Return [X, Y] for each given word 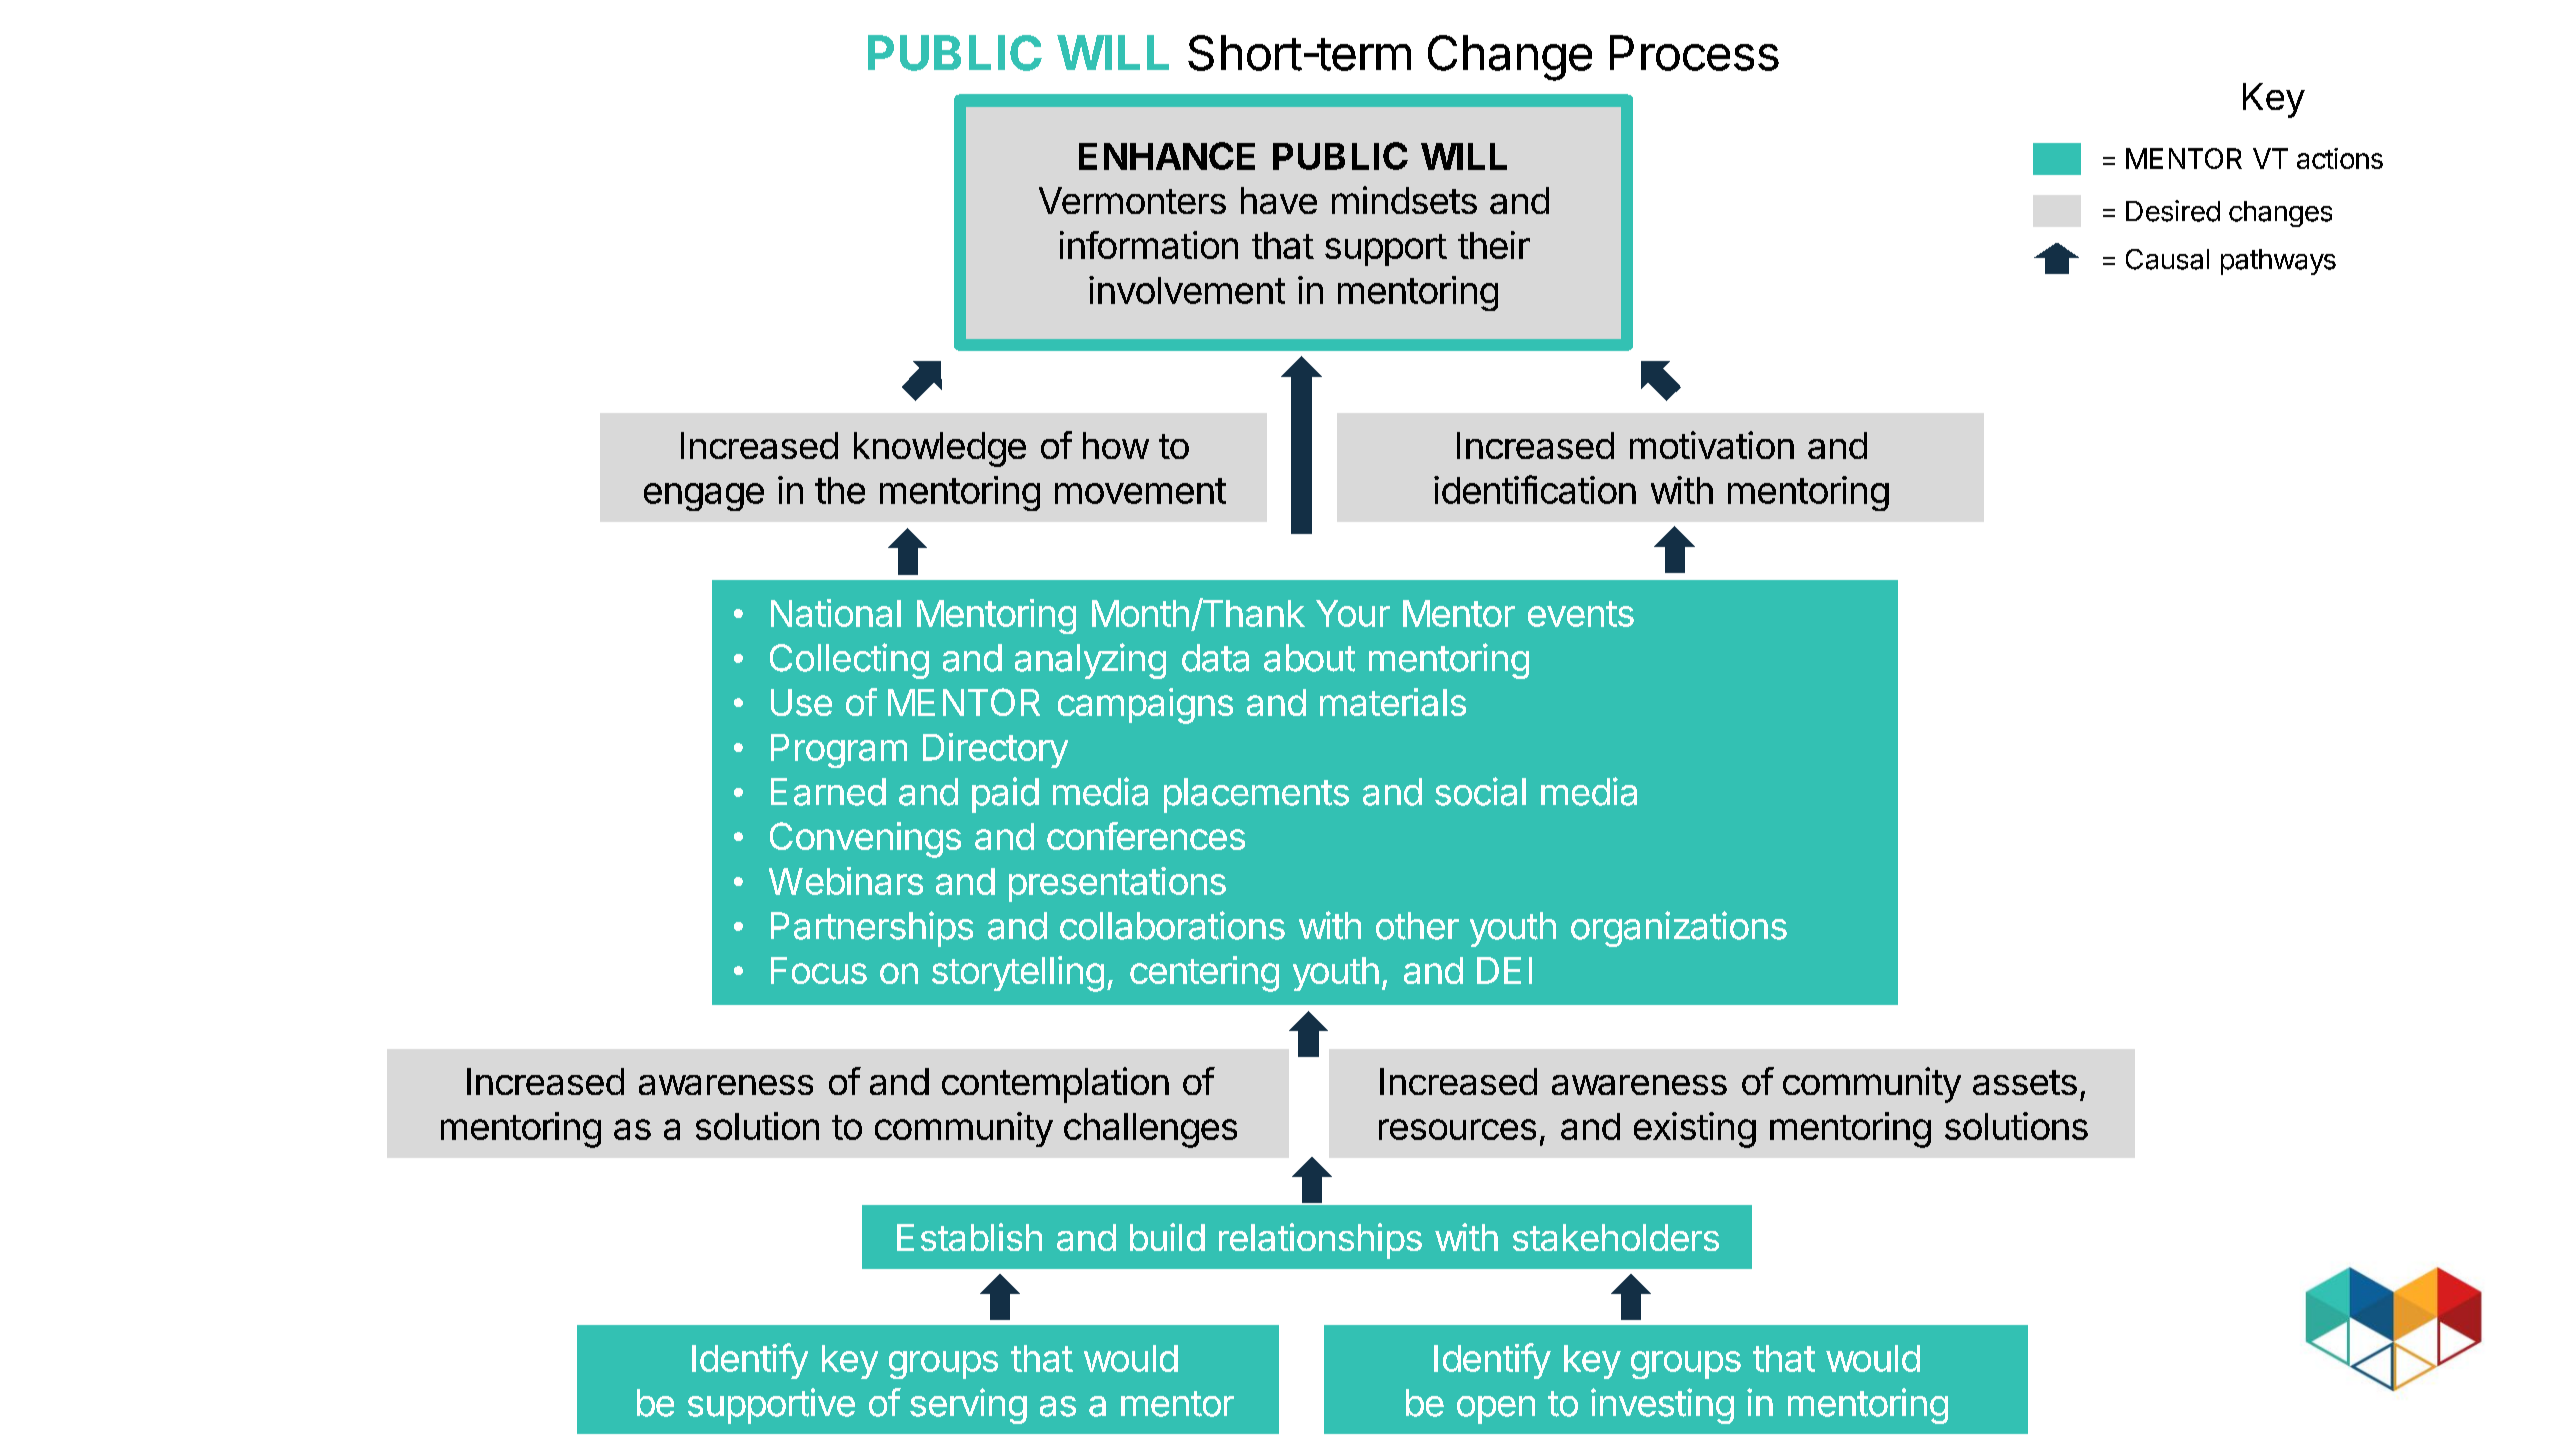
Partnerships [872, 929]
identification [1535, 489]
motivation [1712, 445]
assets [2025, 1082]
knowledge [940, 449]
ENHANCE [1167, 156]
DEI [1504, 970]
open [1496, 1410]
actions [2340, 158]
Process [1694, 53]
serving [968, 1406]
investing [1662, 1406]
